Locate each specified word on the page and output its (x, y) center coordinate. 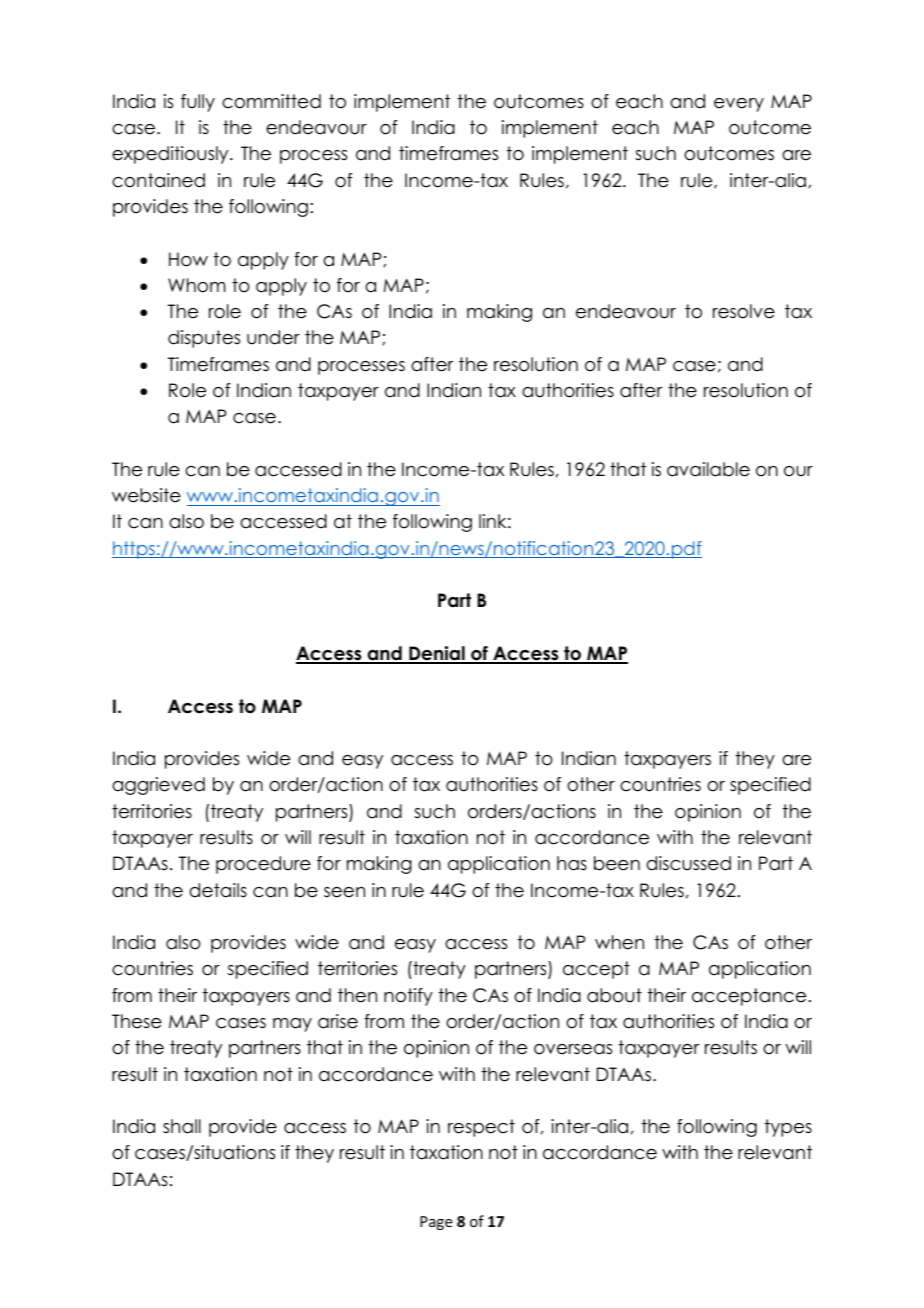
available (708, 469)
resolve (744, 311)
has (572, 863)
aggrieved (158, 786)
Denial (437, 654)
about (614, 995)
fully (198, 103)
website (146, 495)
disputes (204, 339)
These (137, 1021)
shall (182, 1126)
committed (271, 101)
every (739, 105)
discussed (688, 863)
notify (408, 997)
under (273, 337)
